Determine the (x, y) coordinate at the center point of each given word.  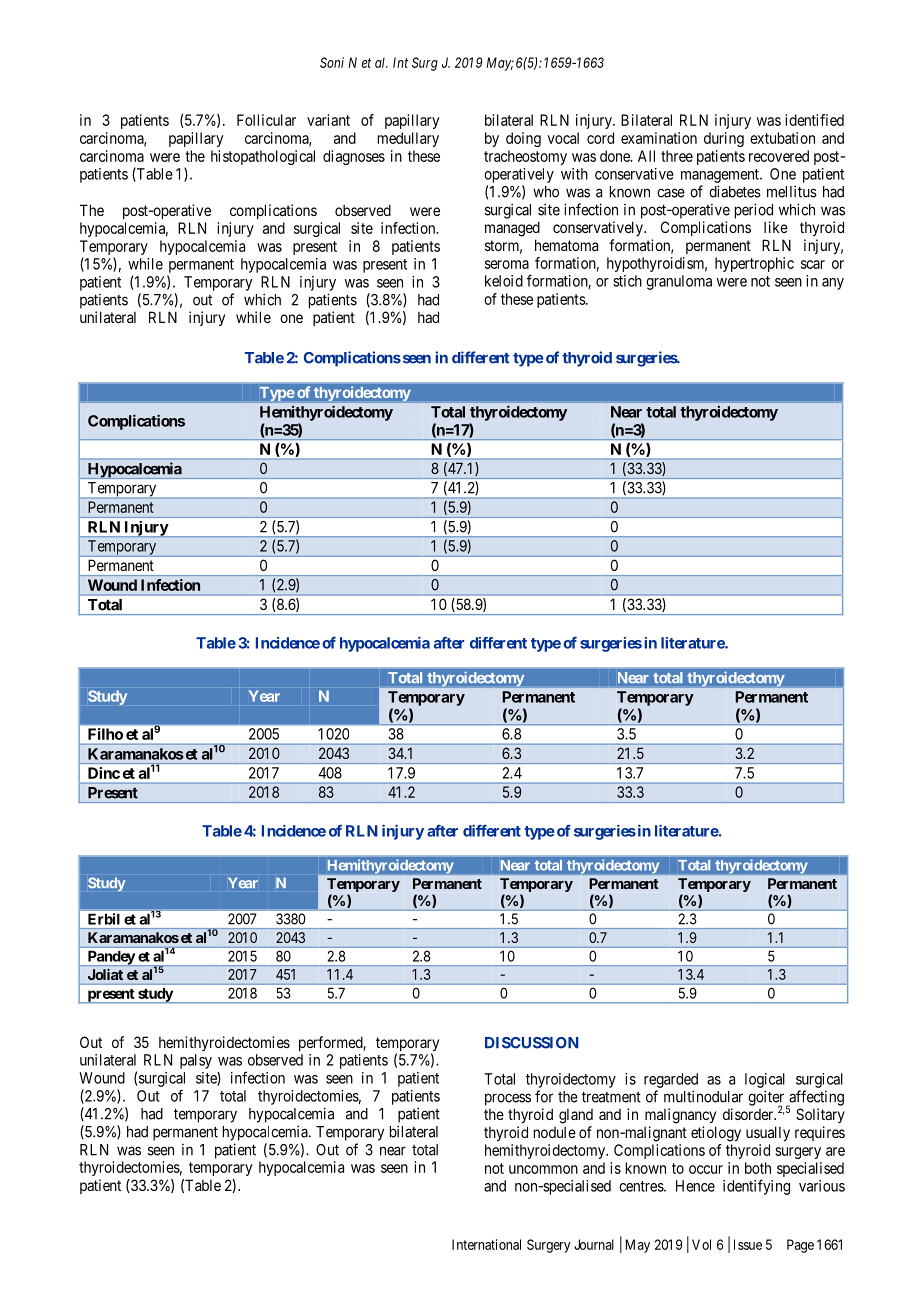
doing (523, 139)
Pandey (110, 958)
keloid (504, 281)
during (724, 139)
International (486, 1244)
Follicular (266, 120)
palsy (196, 1061)
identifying (756, 1187)
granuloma (679, 282)
